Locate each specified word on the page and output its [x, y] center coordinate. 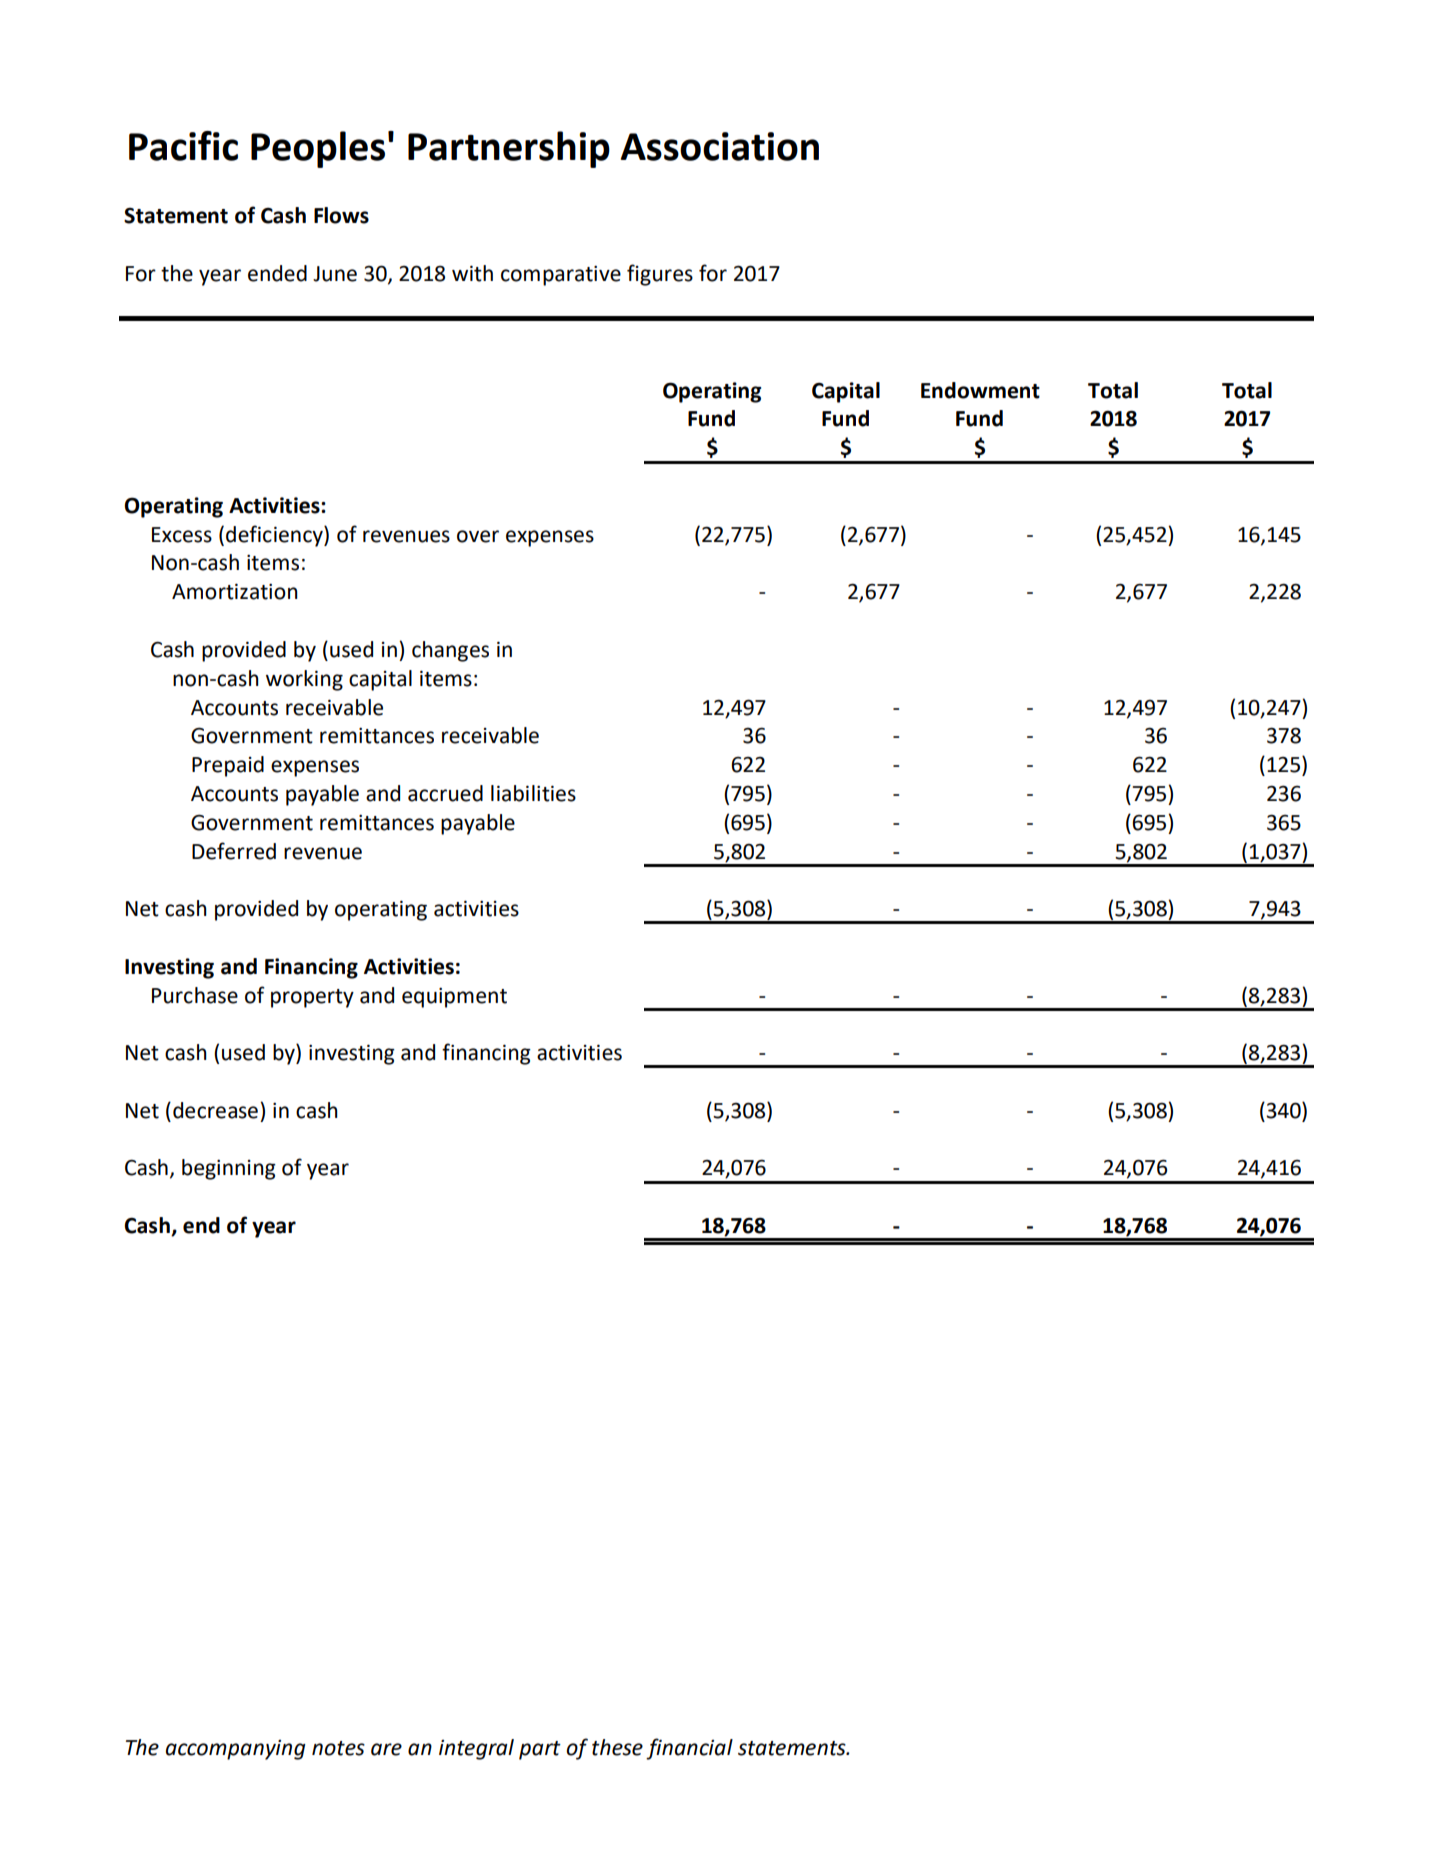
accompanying [236, 1750]
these [617, 1747]
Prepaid [228, 766]
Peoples [318, 149]
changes [450, 651]
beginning [229, 1169]
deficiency [275, 536]
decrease [215, 1110]
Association [720, 146]
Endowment [980, 390]
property [312, 998]
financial [689, 1749]
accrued [445, 793]
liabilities [533, 793]
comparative [561, 276]
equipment [454, 998]
